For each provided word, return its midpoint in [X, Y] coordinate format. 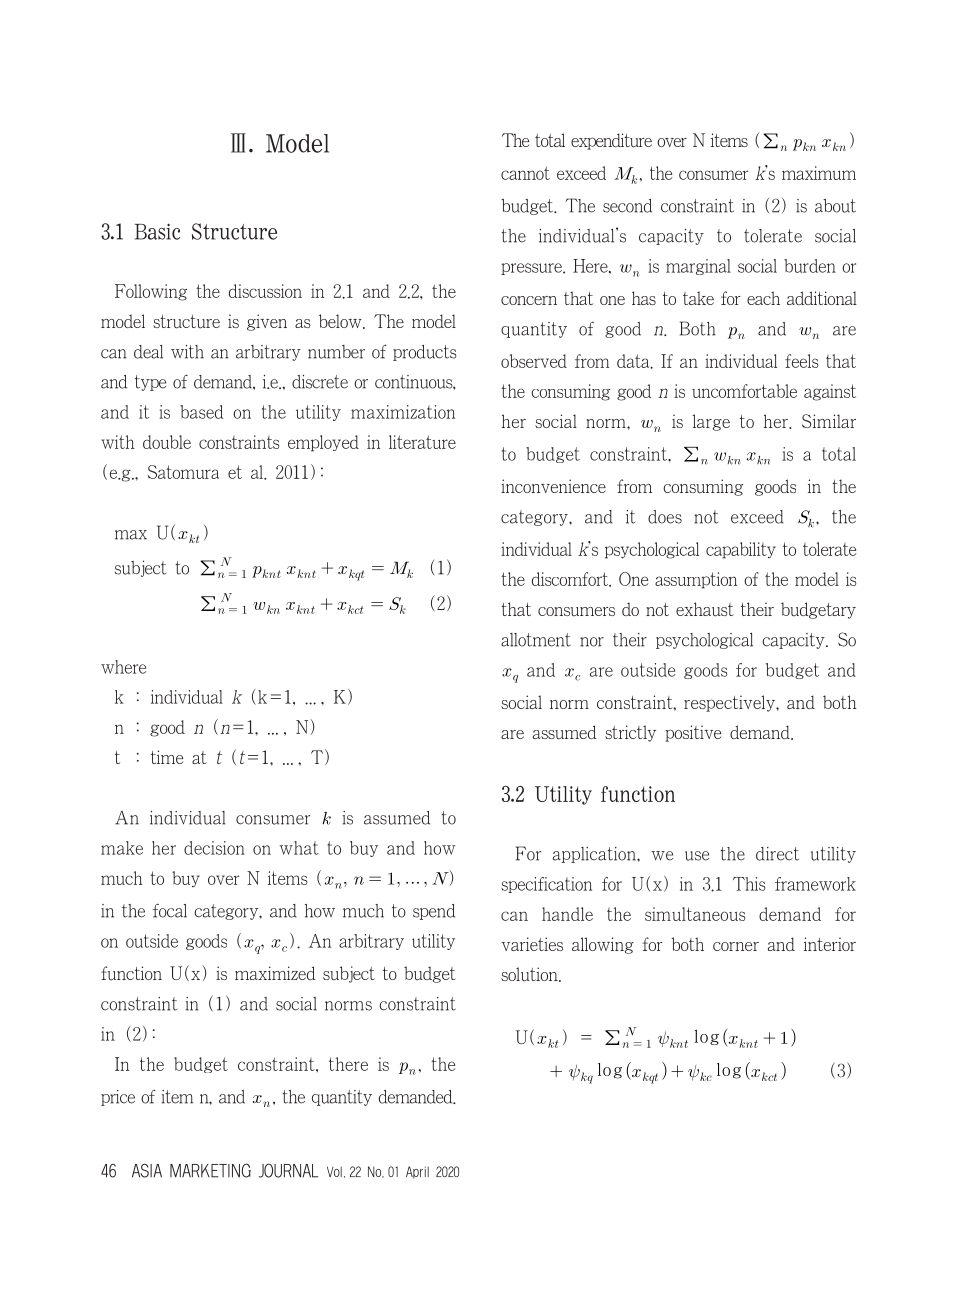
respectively [730, 703]
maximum [819, 173]
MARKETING [210, 1170]
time [167, 757]
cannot [525, 173]
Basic [157, 232]
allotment [536, 640]
